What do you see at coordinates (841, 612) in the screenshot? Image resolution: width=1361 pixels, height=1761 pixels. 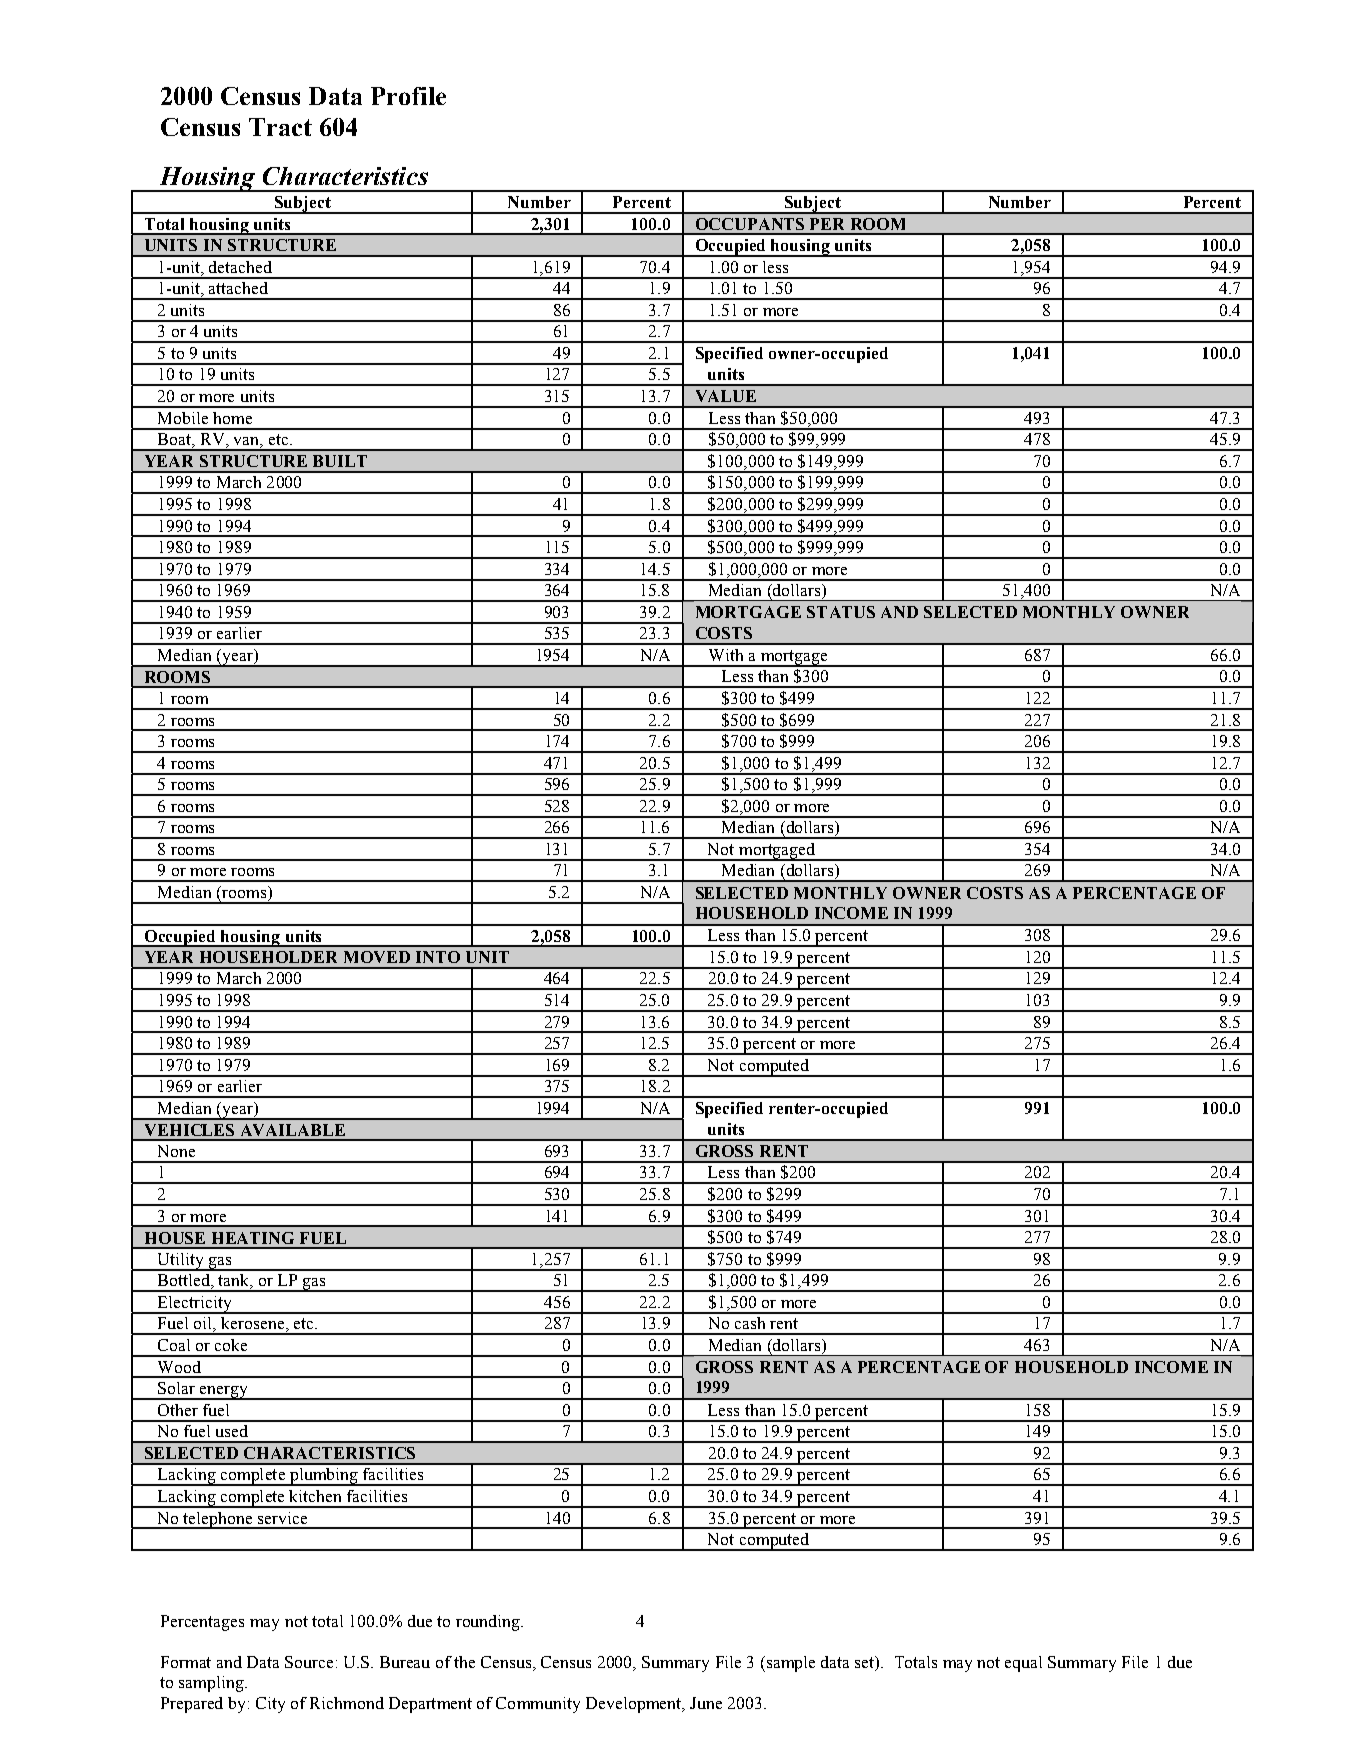 I see `STATUS` at bounding box center [841, 612].
